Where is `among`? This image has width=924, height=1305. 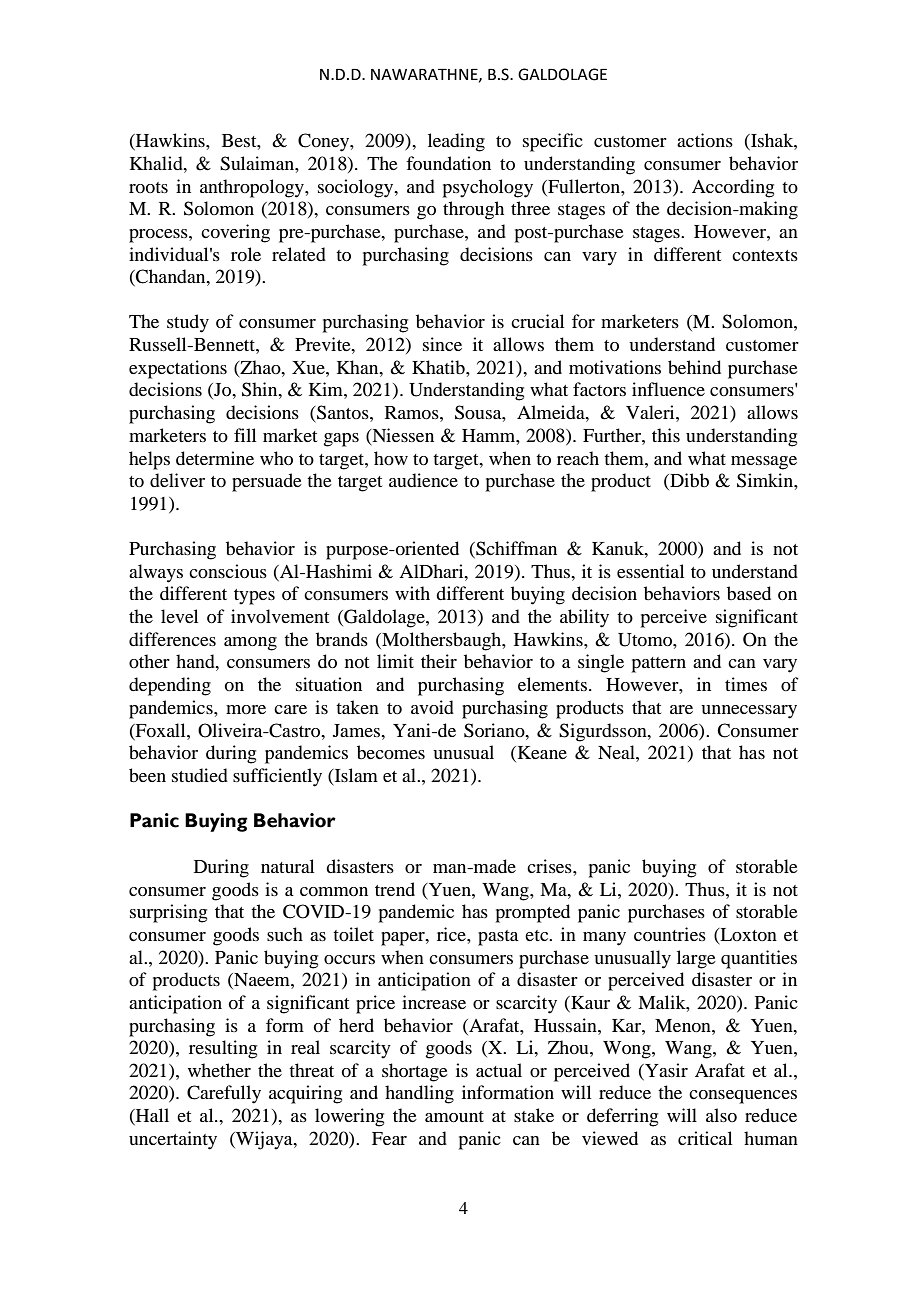
among is located at coordinates (250, 644).
